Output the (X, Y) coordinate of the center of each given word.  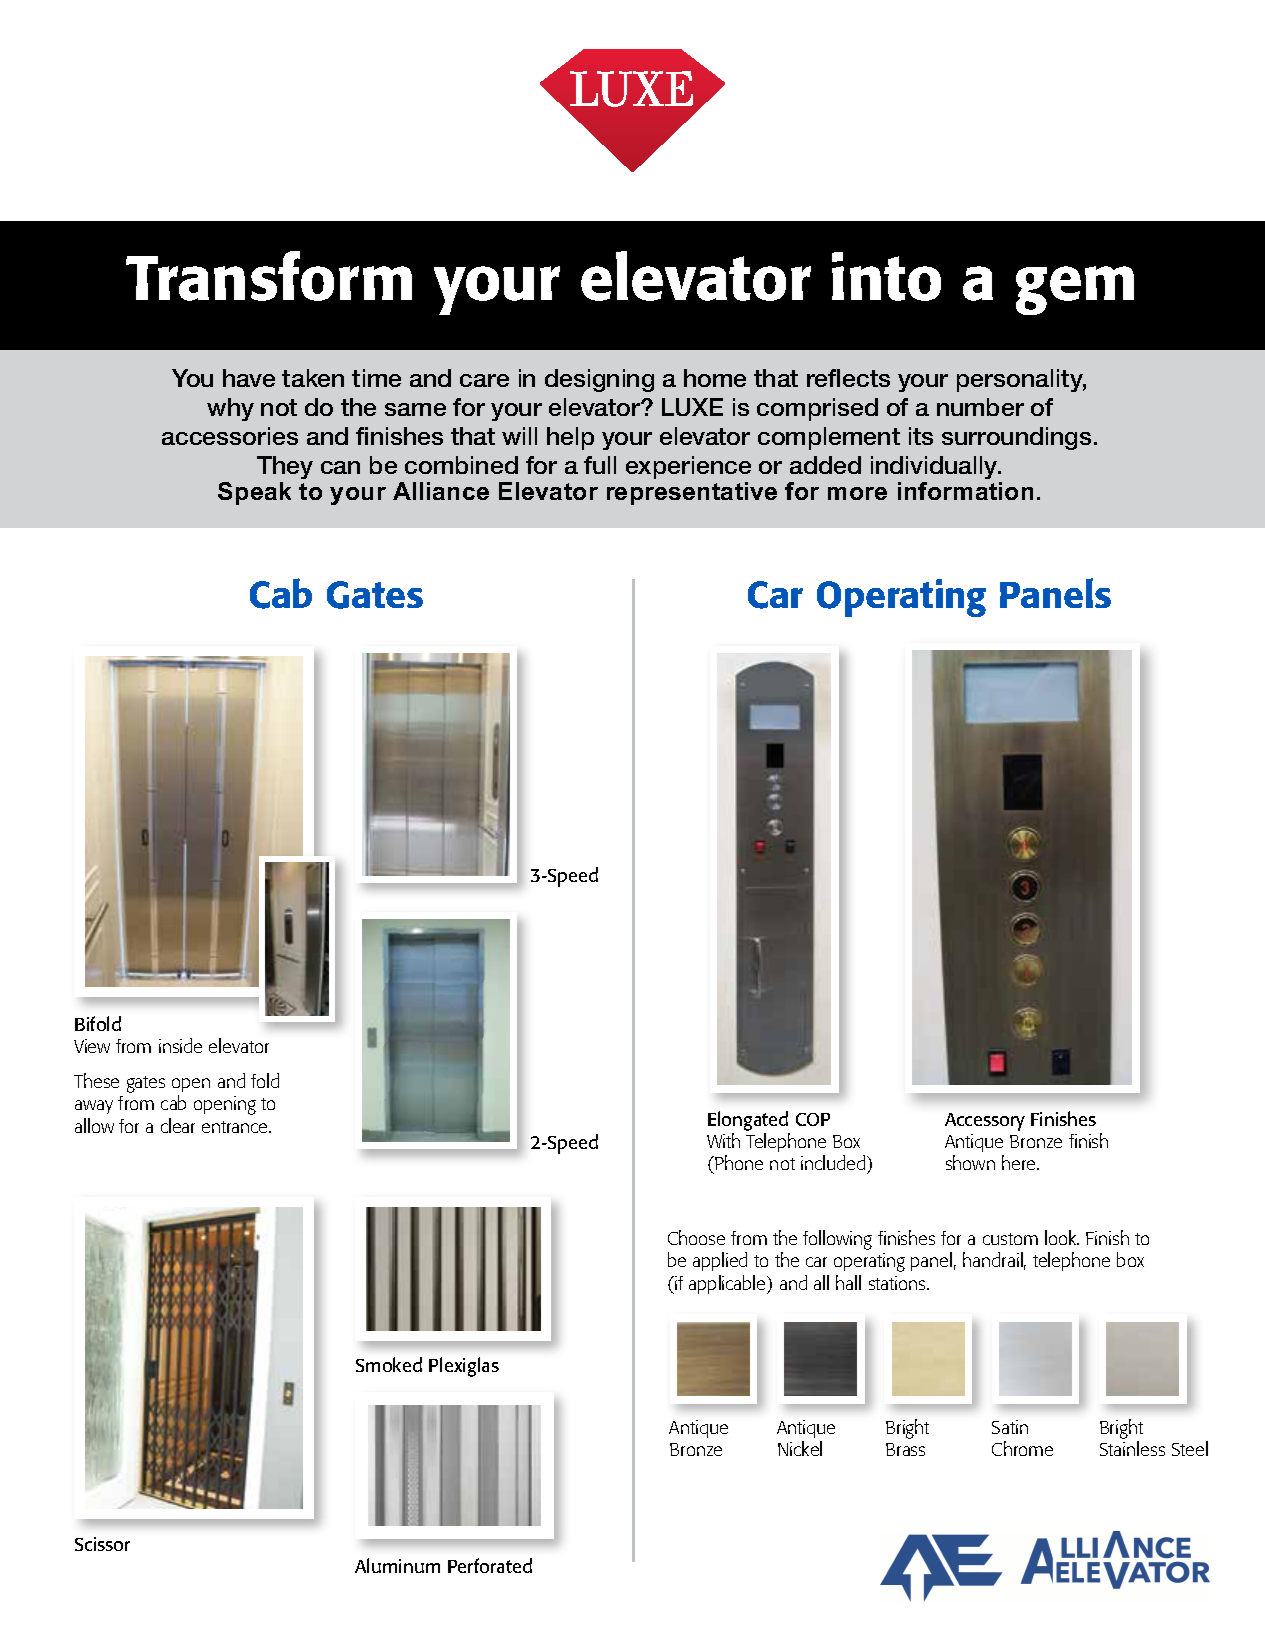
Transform (269, 276)
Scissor (102, 1544)
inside (180, 1045)
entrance (236, 1127)
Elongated (748, 1121)
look (1062, 1237)
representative (692, 493)
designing (599, 380)
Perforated (490, 1565)
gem (1075, 290)
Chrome (1022, 1448)
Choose (696, 1237)
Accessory (985, 1122)
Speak (254, 493)
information (965, 491)
